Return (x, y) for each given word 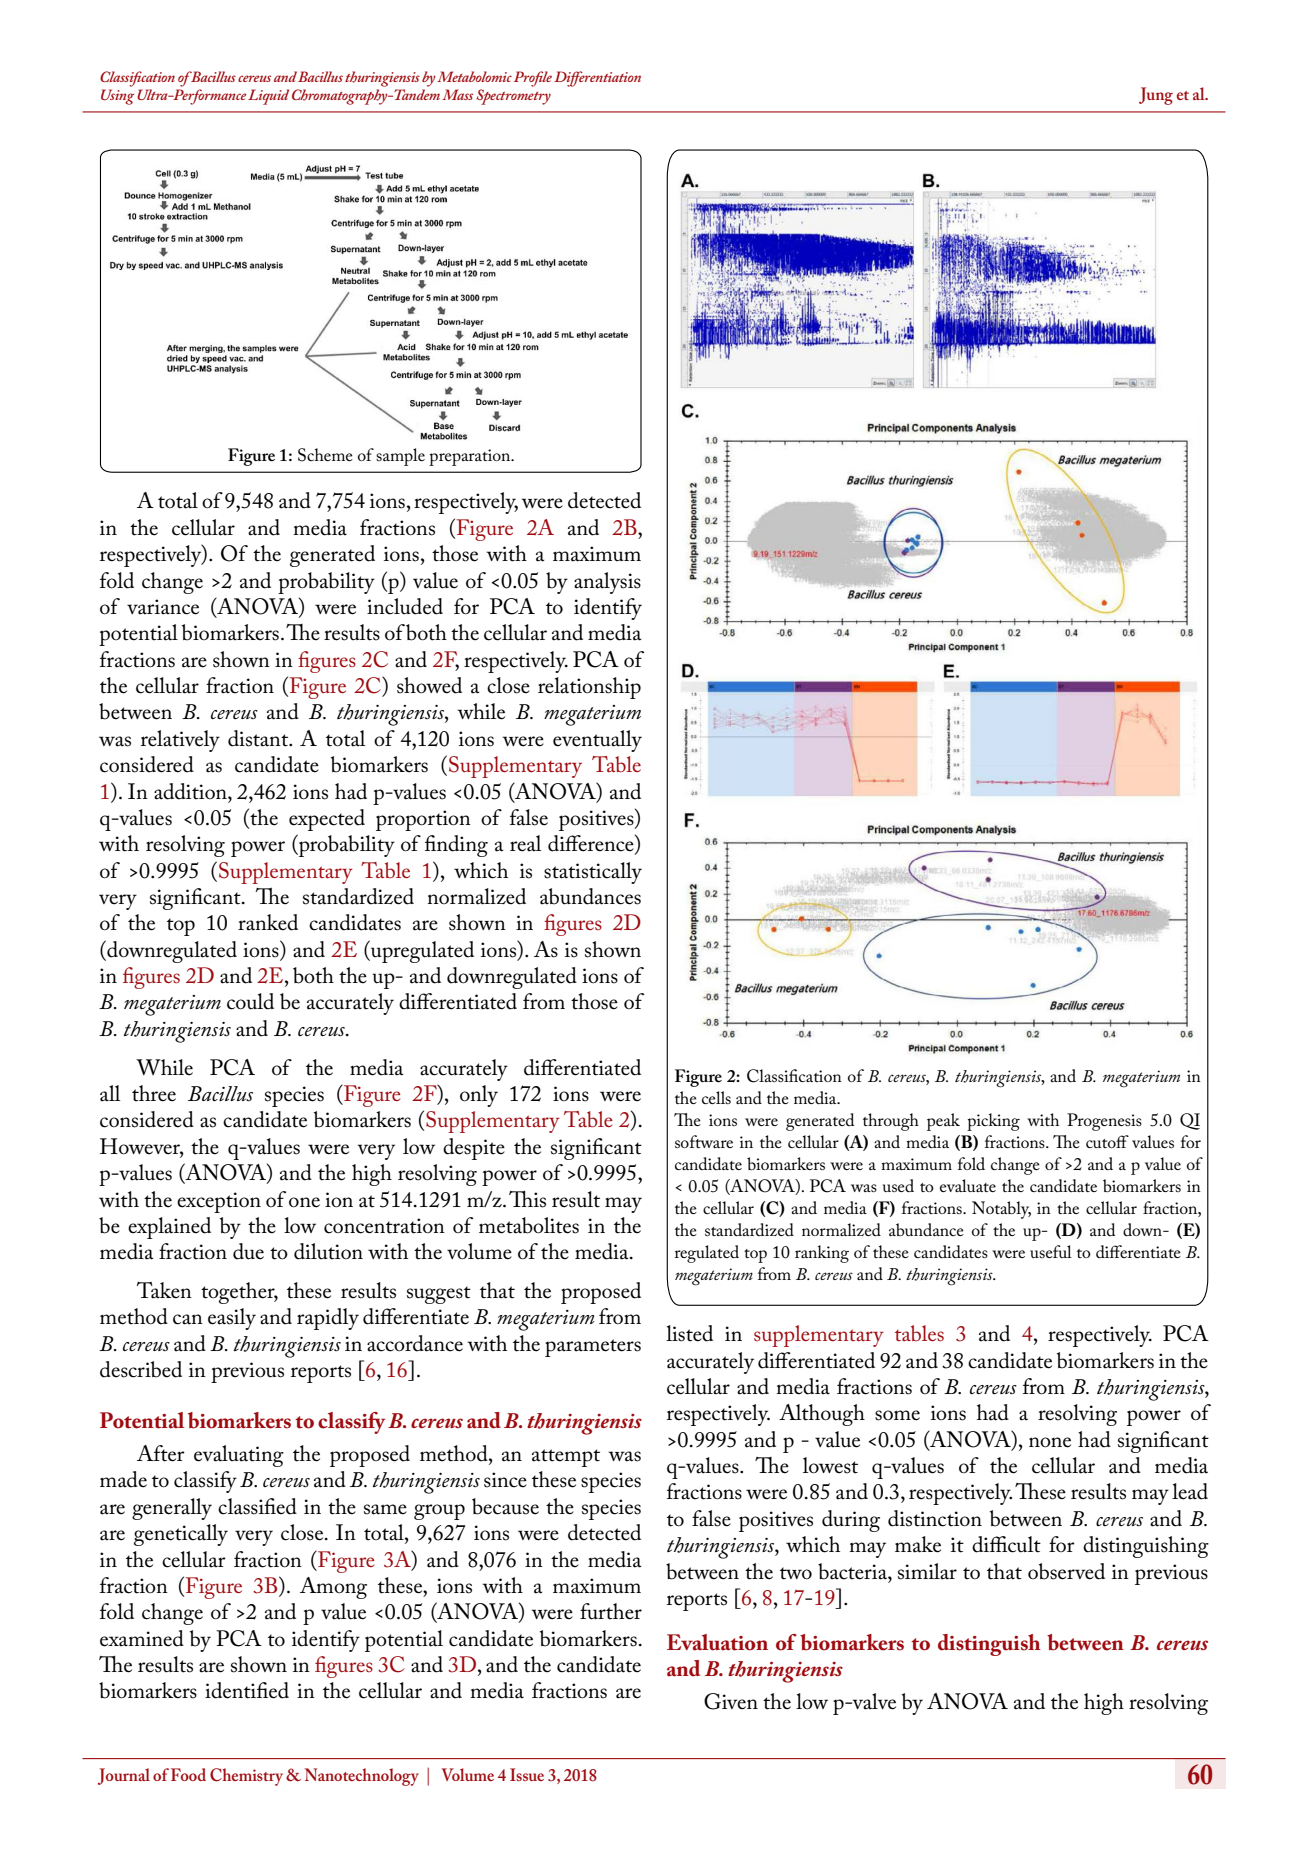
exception (219, 1202)
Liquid (268, 97)
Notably (1001, 1210)
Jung (1156, 96)
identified (247, 1690)
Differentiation (597, 79)
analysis (607, 583)
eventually (597, 741)
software (704, 1141)
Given (731, 1701)
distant (259, 738)
